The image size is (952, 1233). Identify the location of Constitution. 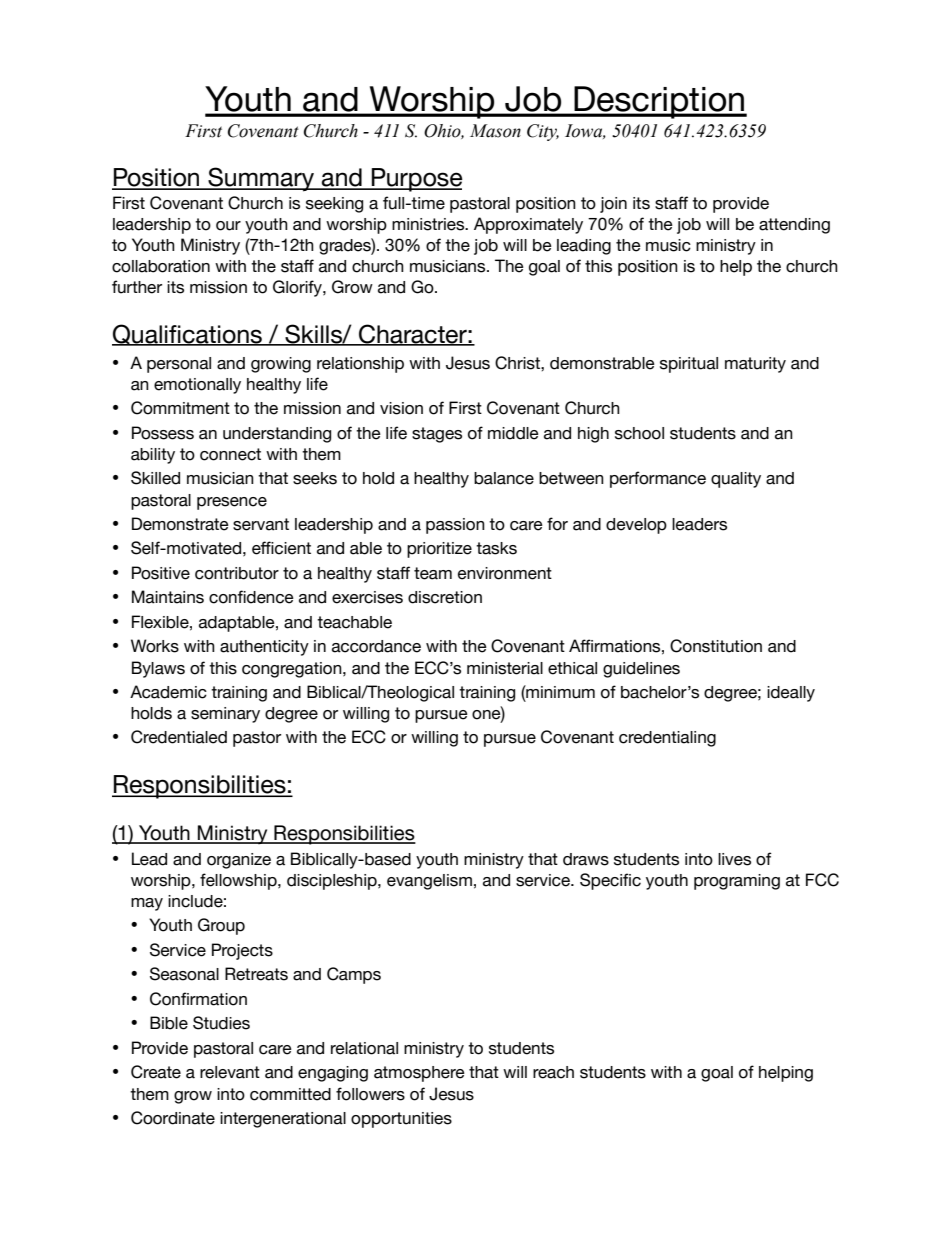
(716, 646).
